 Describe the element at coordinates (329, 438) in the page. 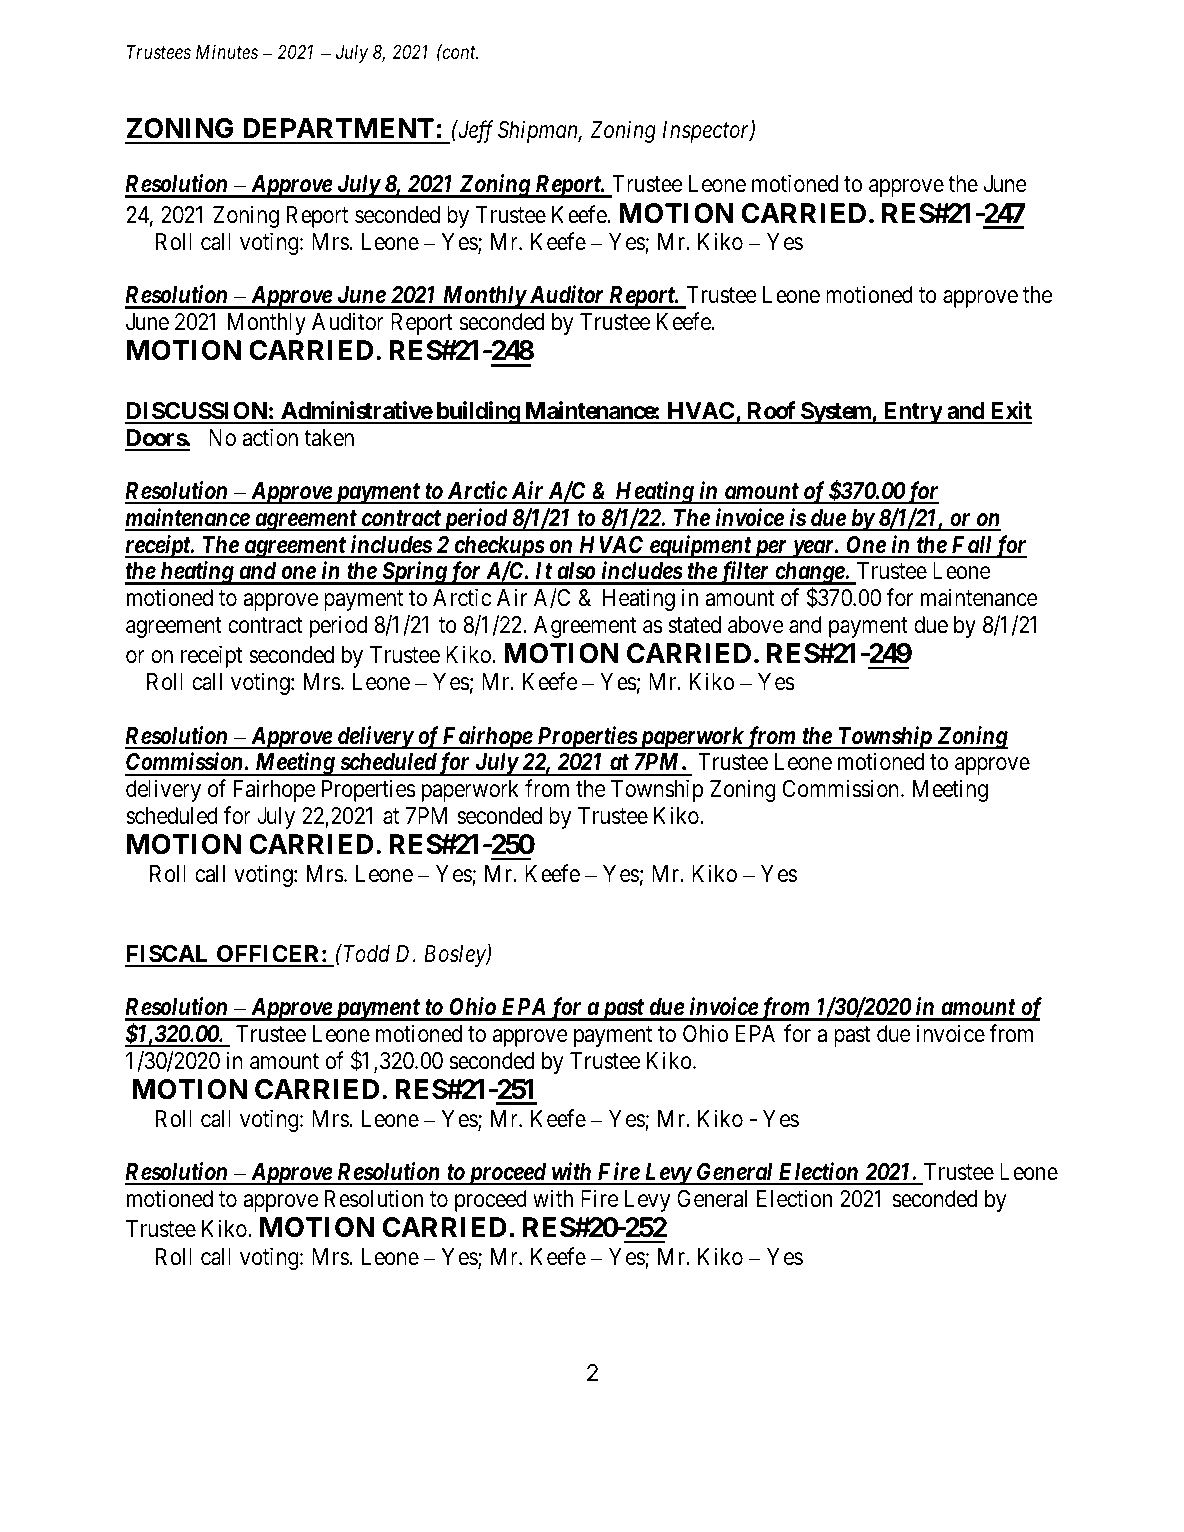

I see `taken` at that location.
